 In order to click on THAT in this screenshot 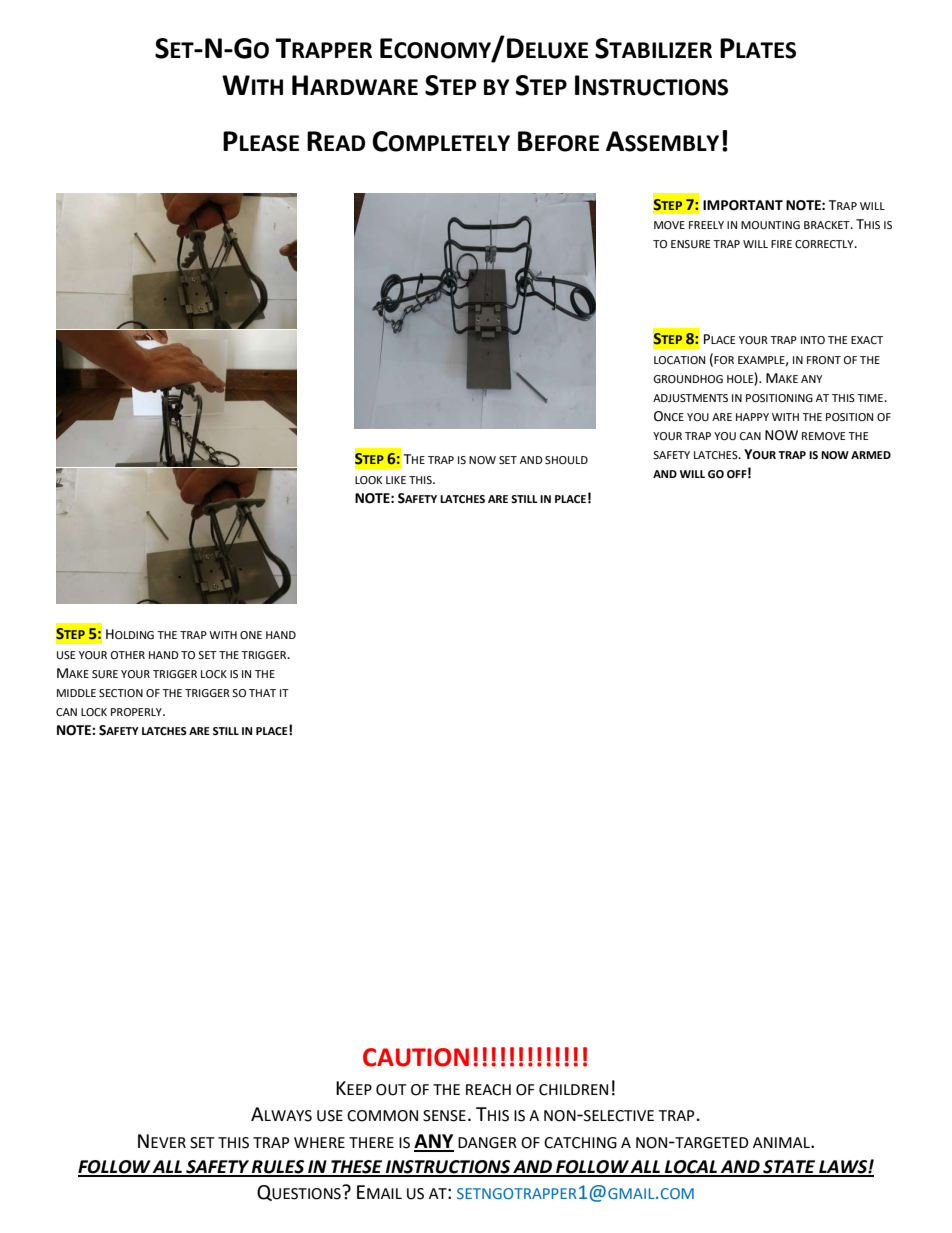, I will do `click(262, 693)`.
